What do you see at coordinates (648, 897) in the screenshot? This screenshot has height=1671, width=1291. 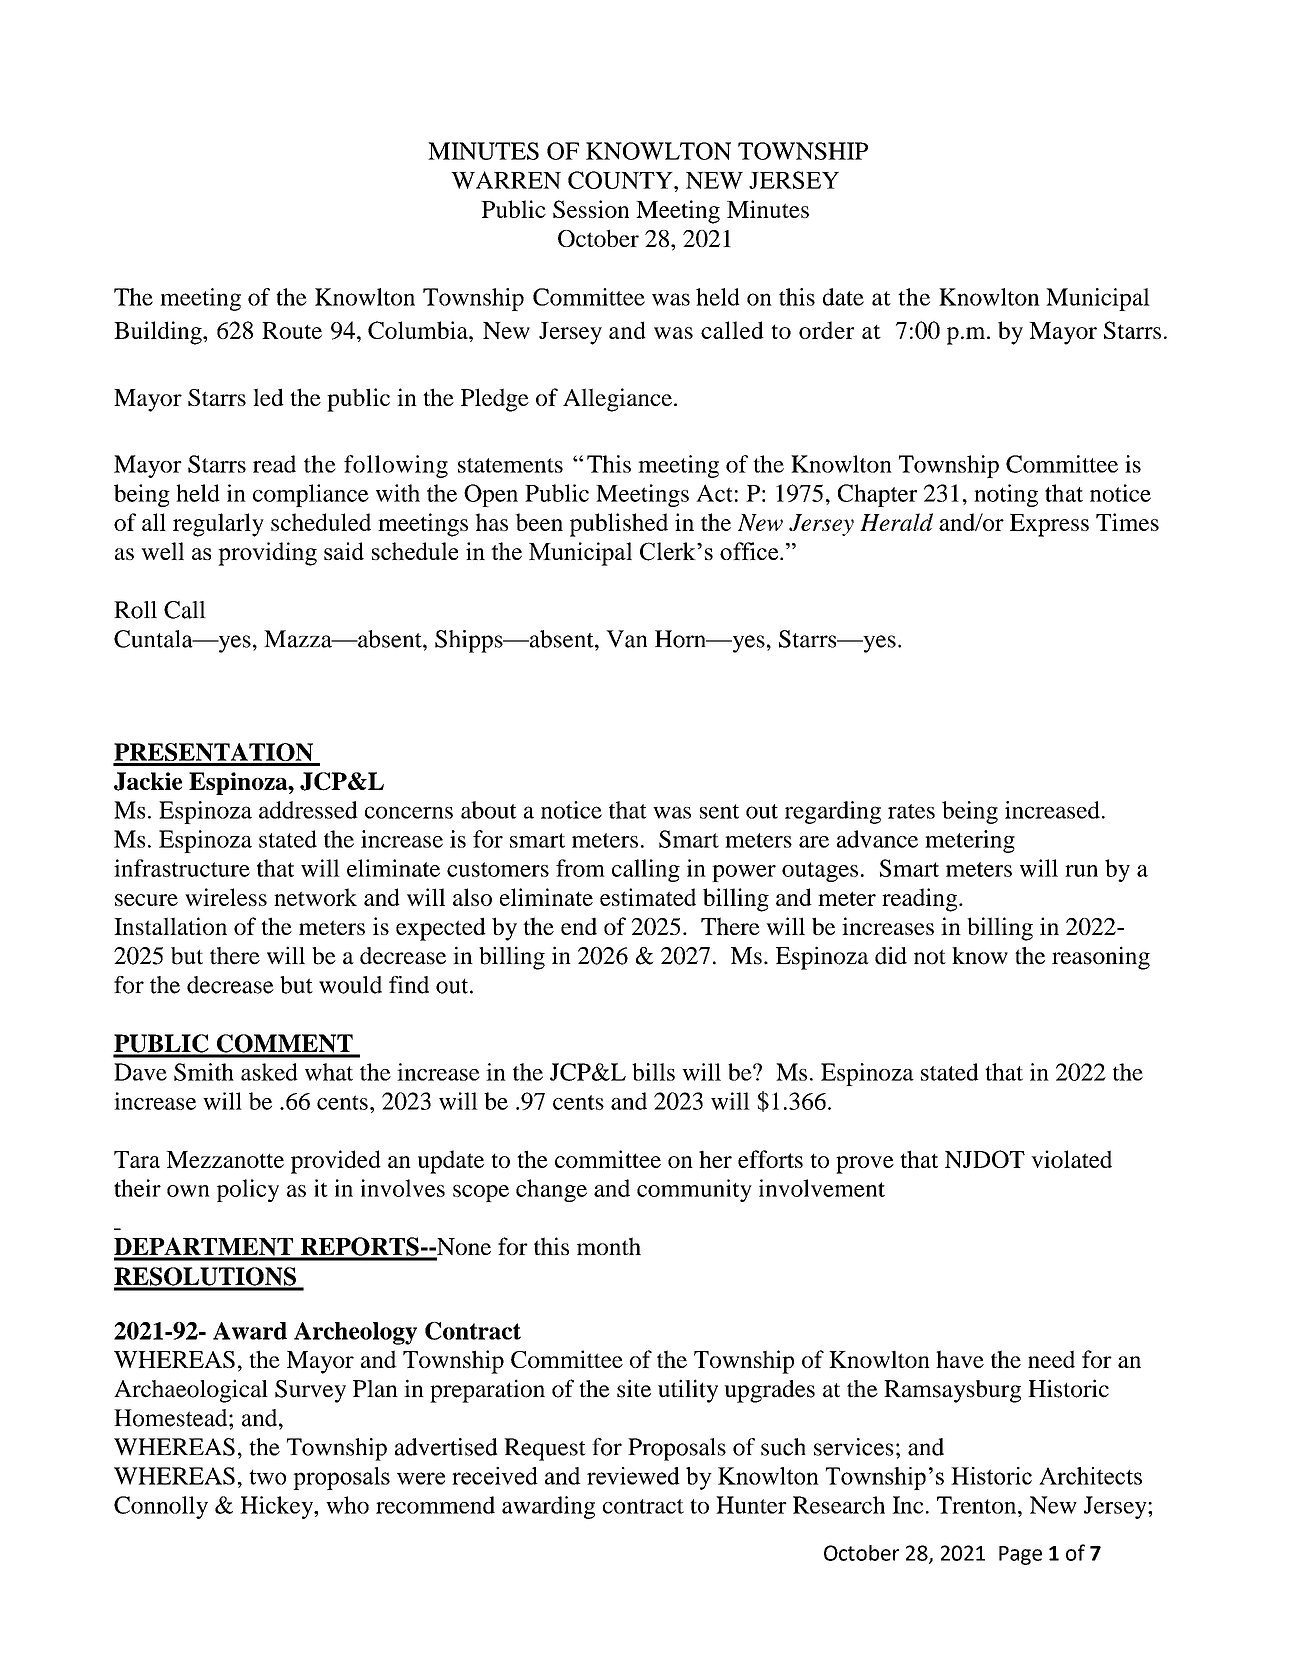 I see `estimated` at bounding box center [648, 897].
